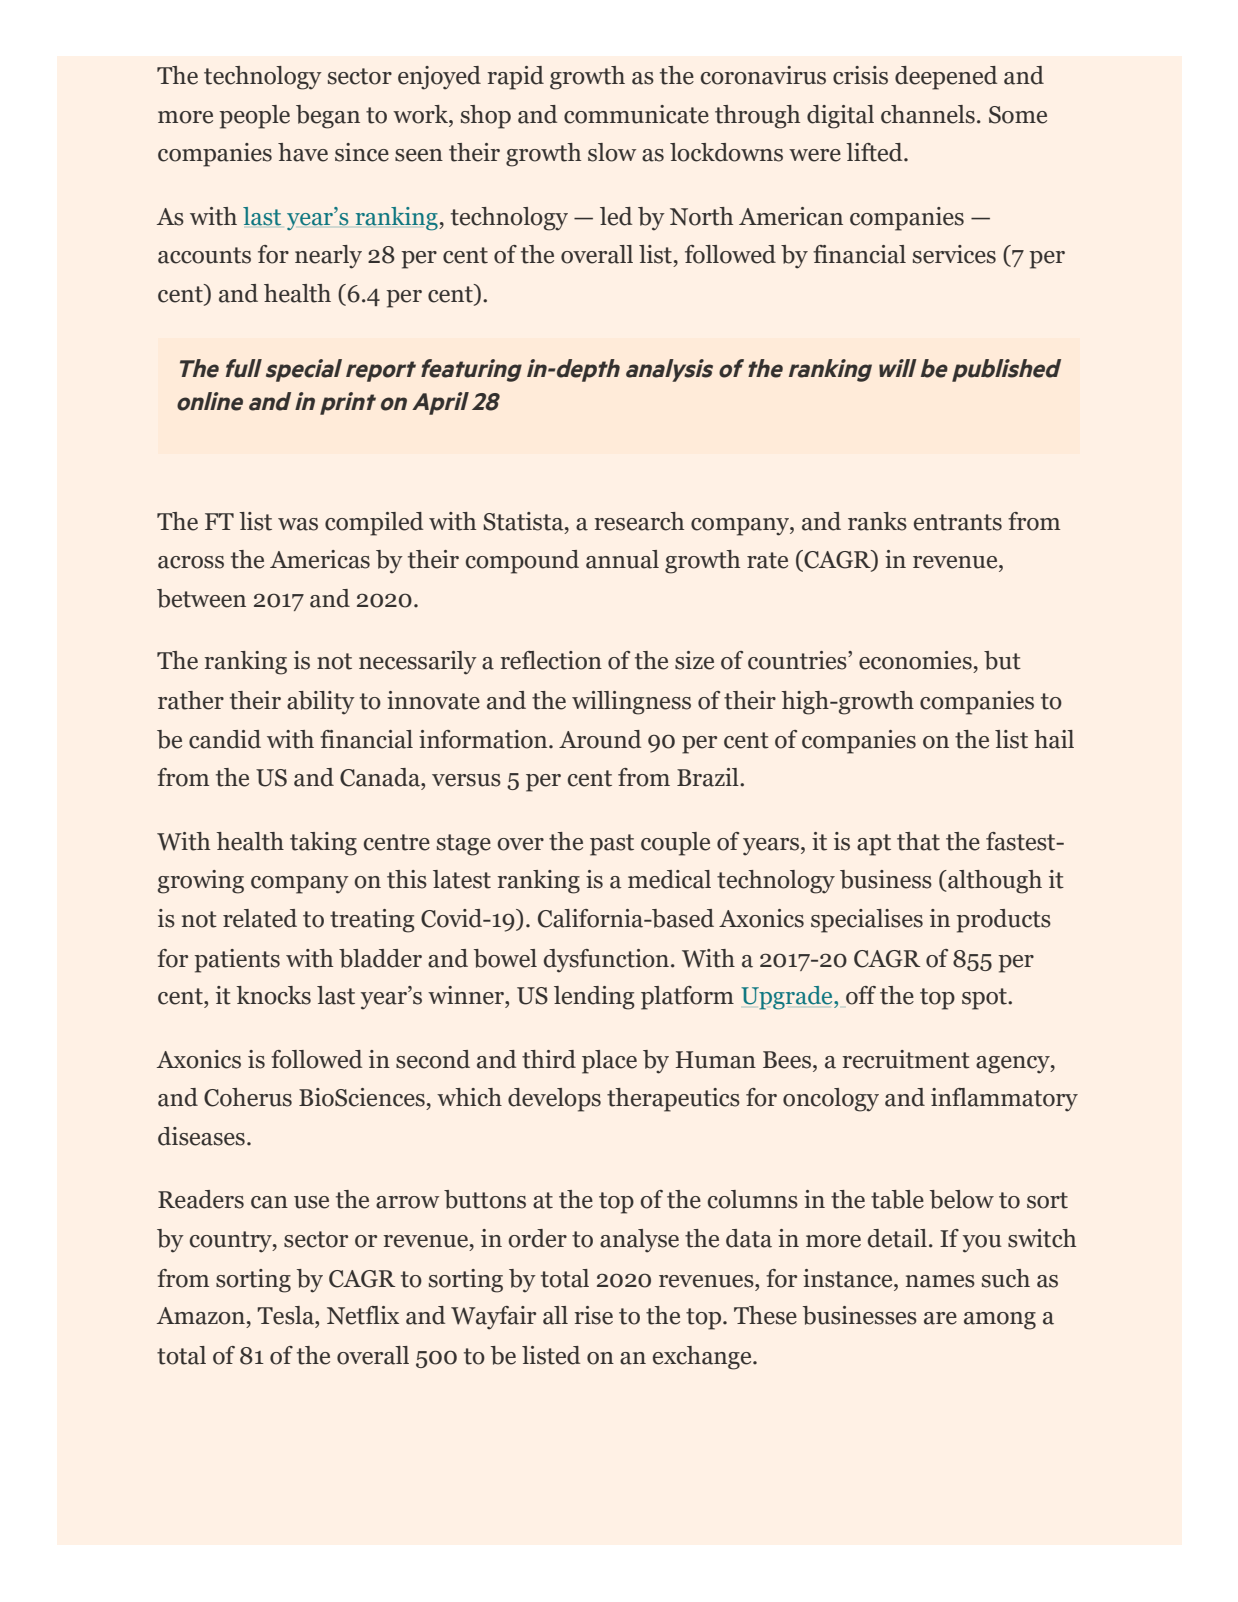  I want to click on Tesla, so click(286, 1315).
